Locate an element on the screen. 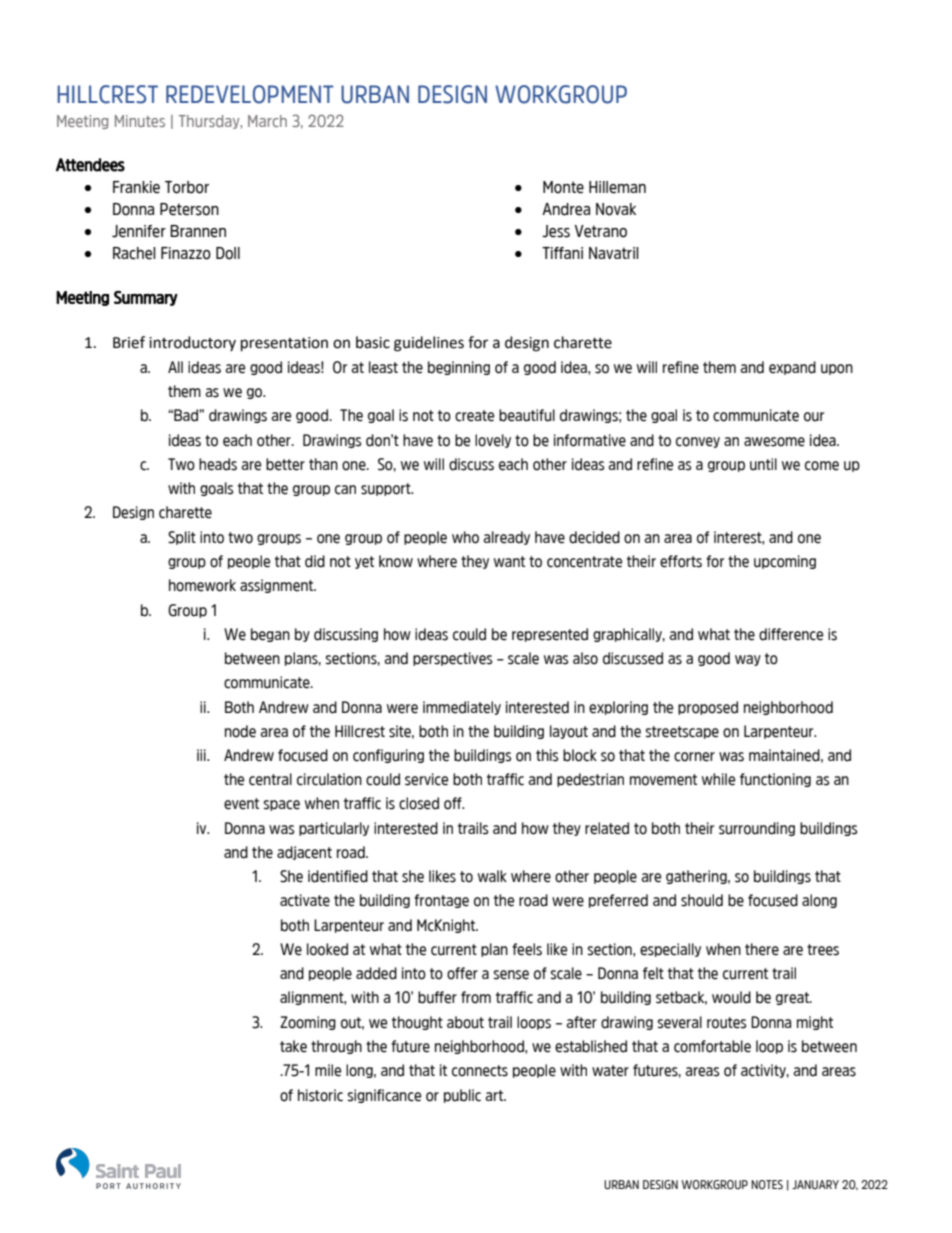 This screenshot has width=952, height=1233. expand is located at coordinates (792, 368).
